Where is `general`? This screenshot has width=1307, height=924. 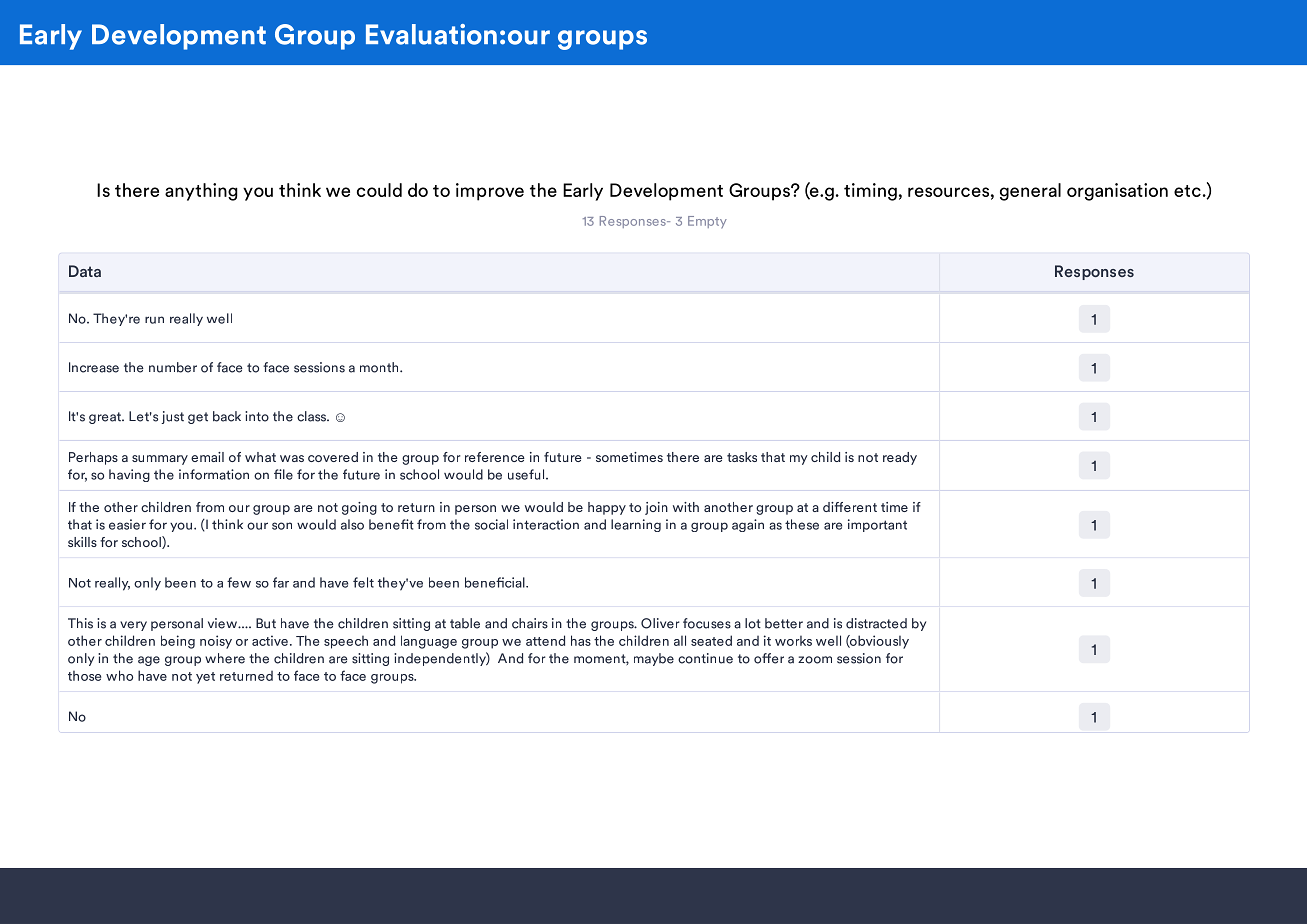 general is located at coordinates (1030, 192).
